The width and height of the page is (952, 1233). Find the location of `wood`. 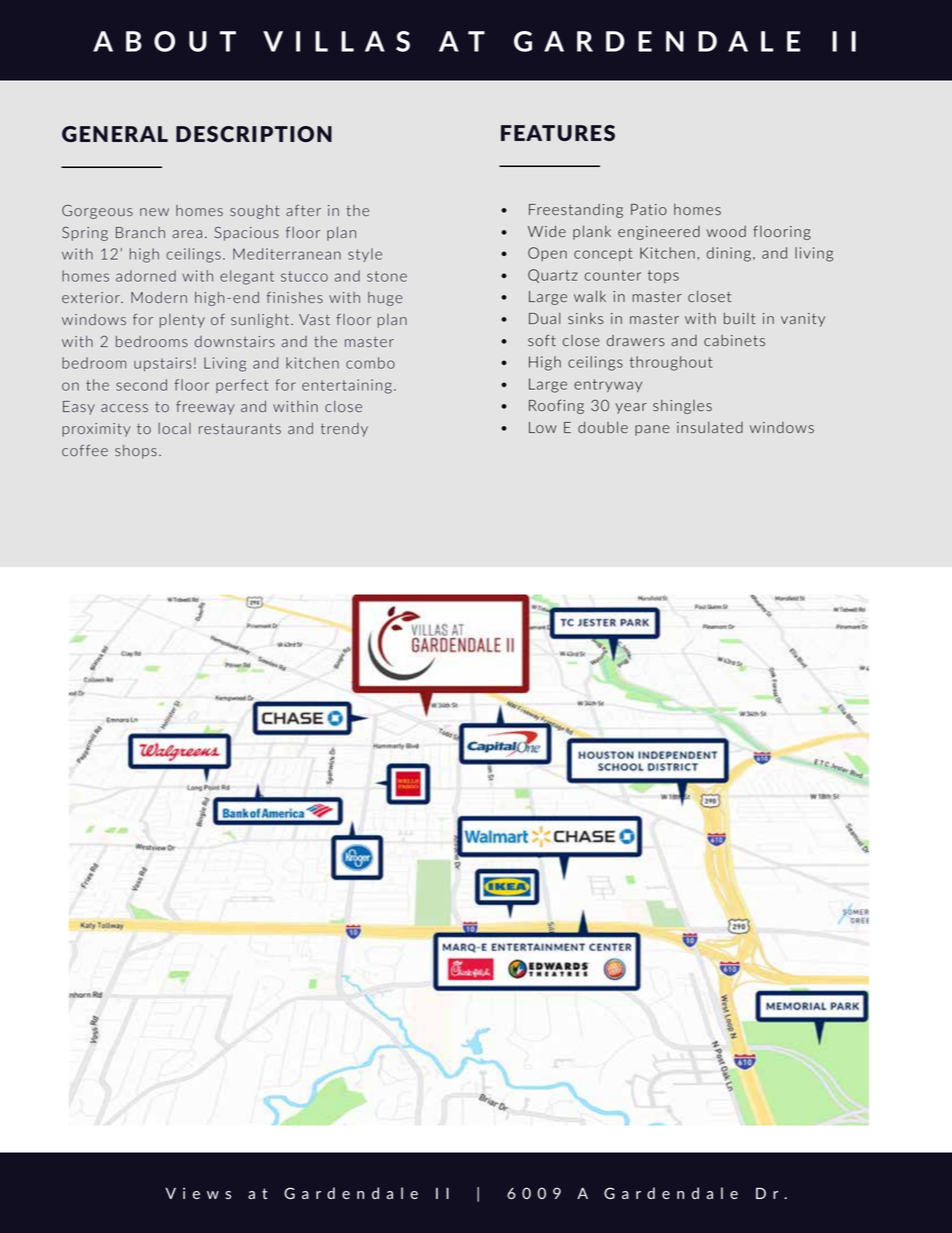

wood is located at coordinates (726, 231).
